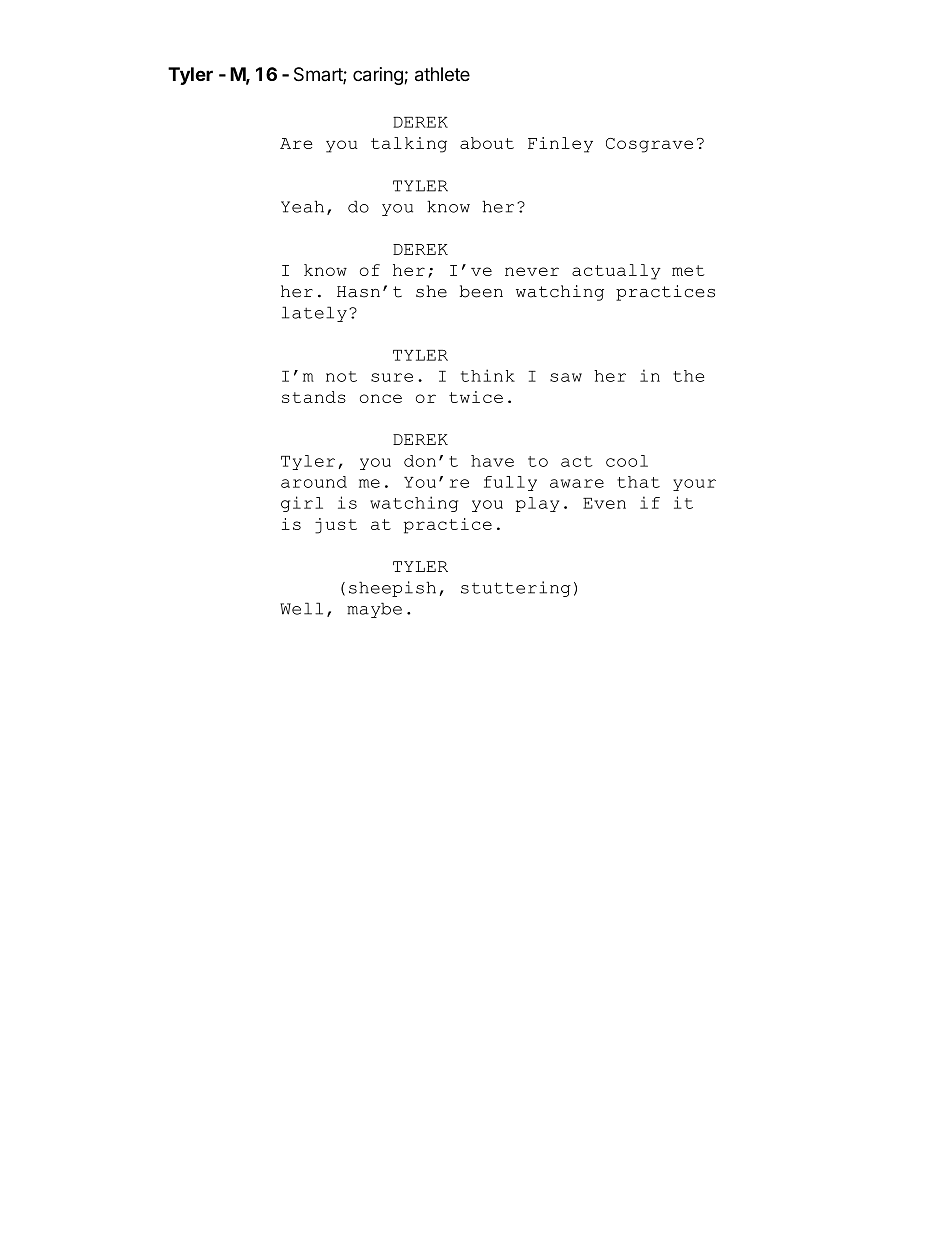 This document has height=1233, width=952. What do you see at coordinates (560, 145) in the document?
I see `Finley` at bounding box center [560, 145].
